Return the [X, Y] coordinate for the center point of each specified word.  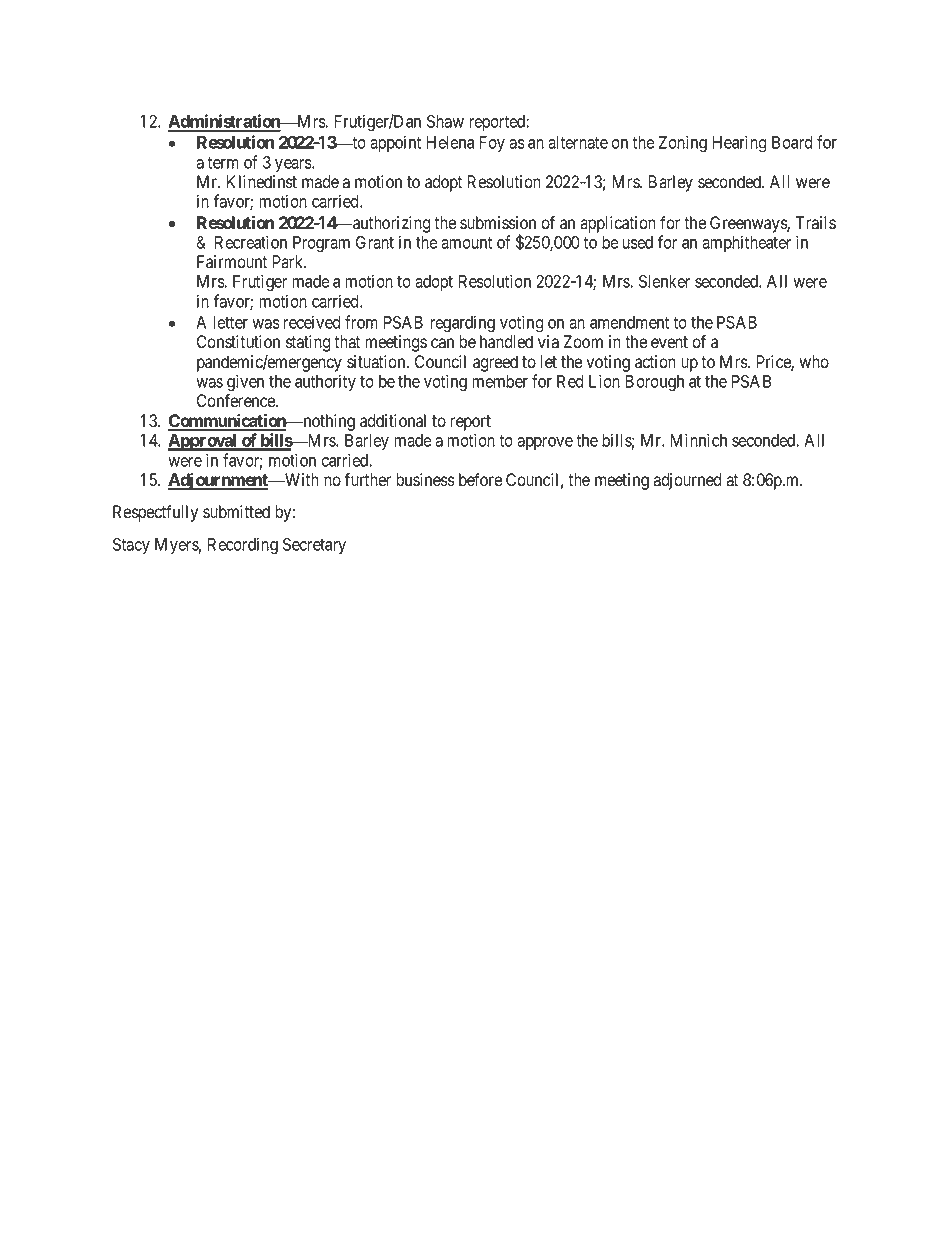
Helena [450, 142]
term [223, 163]
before [480, 480]
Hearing [739, 144]
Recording [242, 546]
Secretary [314, 546]
